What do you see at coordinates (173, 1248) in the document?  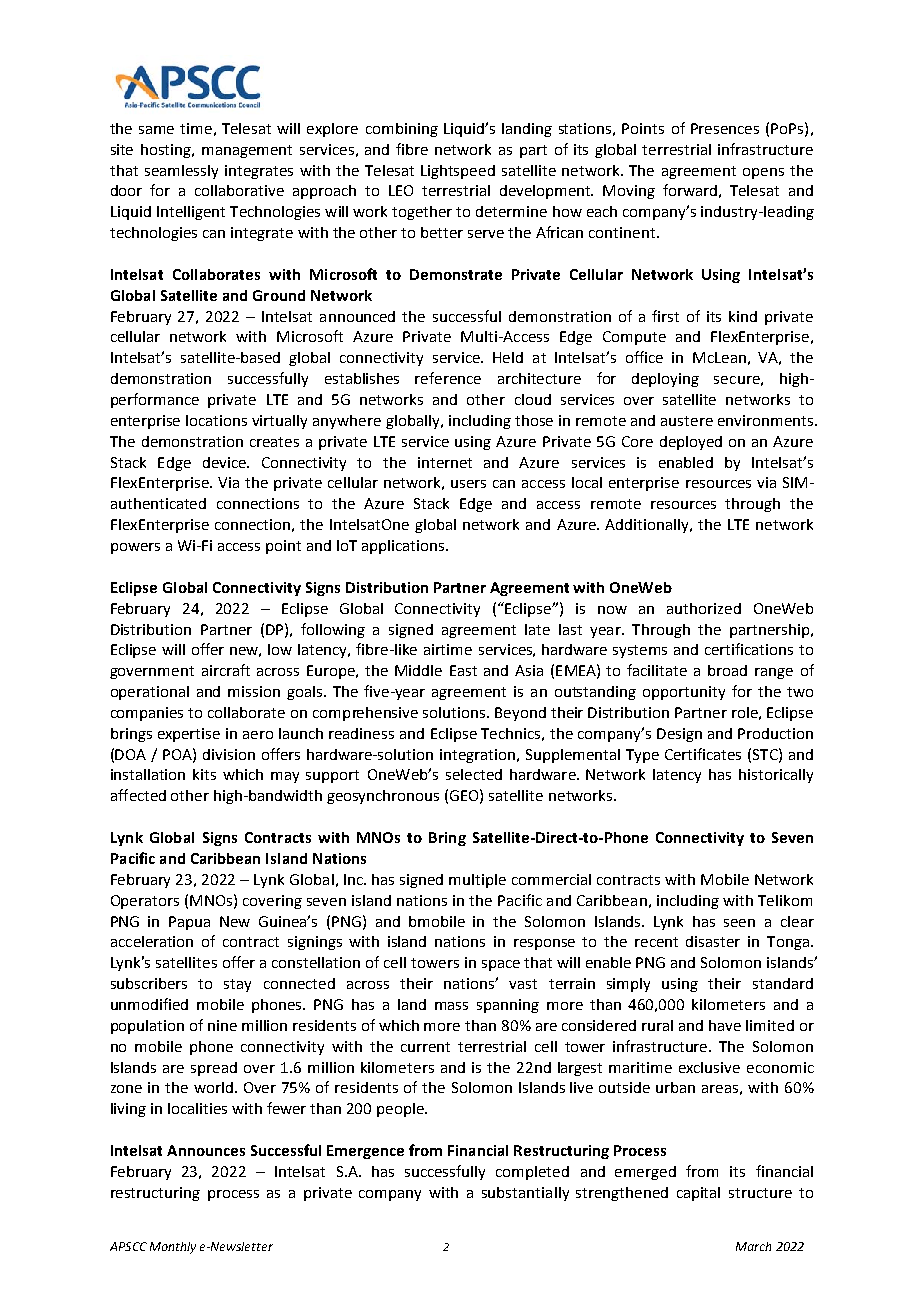 I see `Monthly` at bounding box center [173, 1248].
